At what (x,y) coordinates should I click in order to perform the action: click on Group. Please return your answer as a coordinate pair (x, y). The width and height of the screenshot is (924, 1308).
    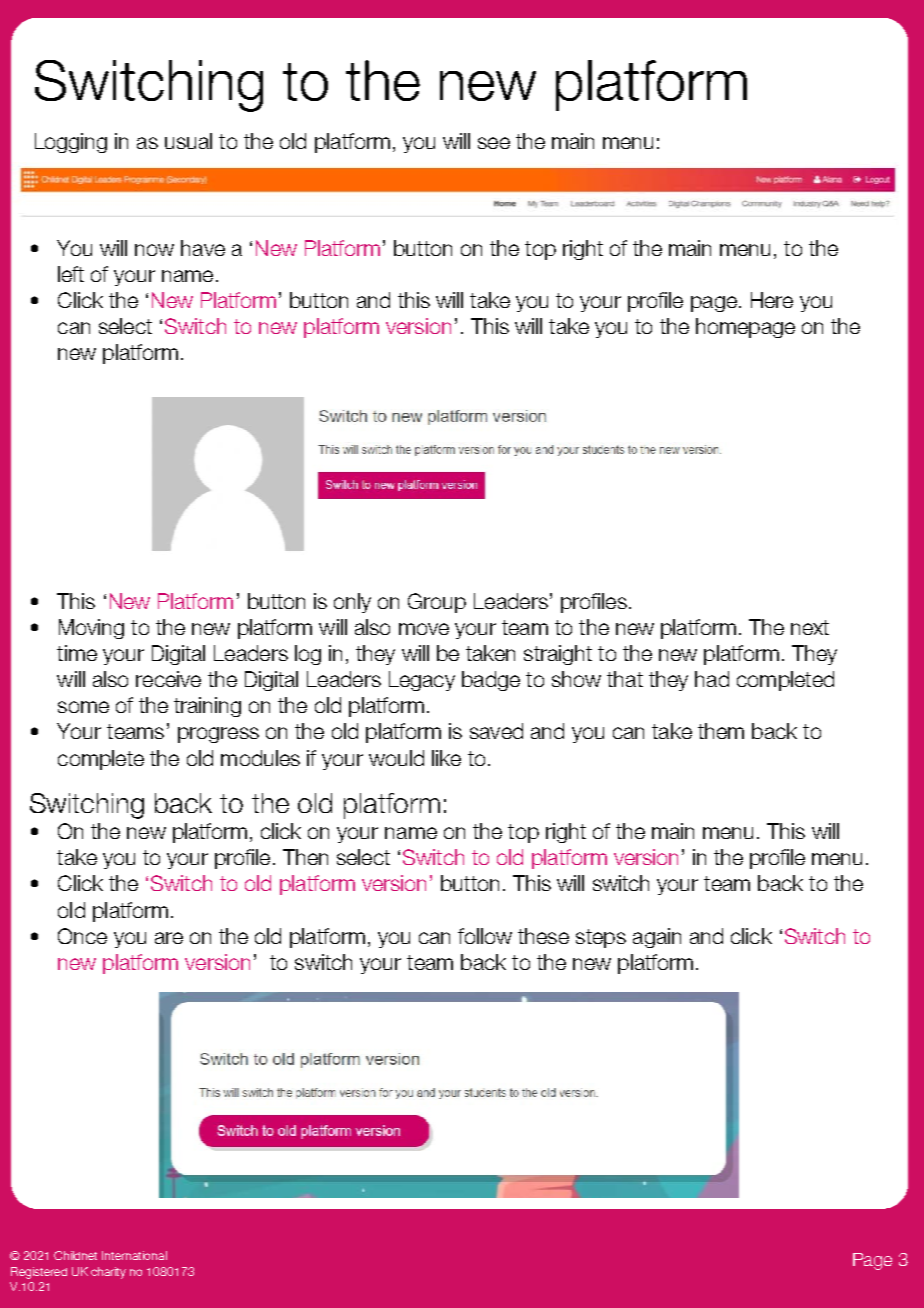
    Looking at the image, I should click on (437, 603).
